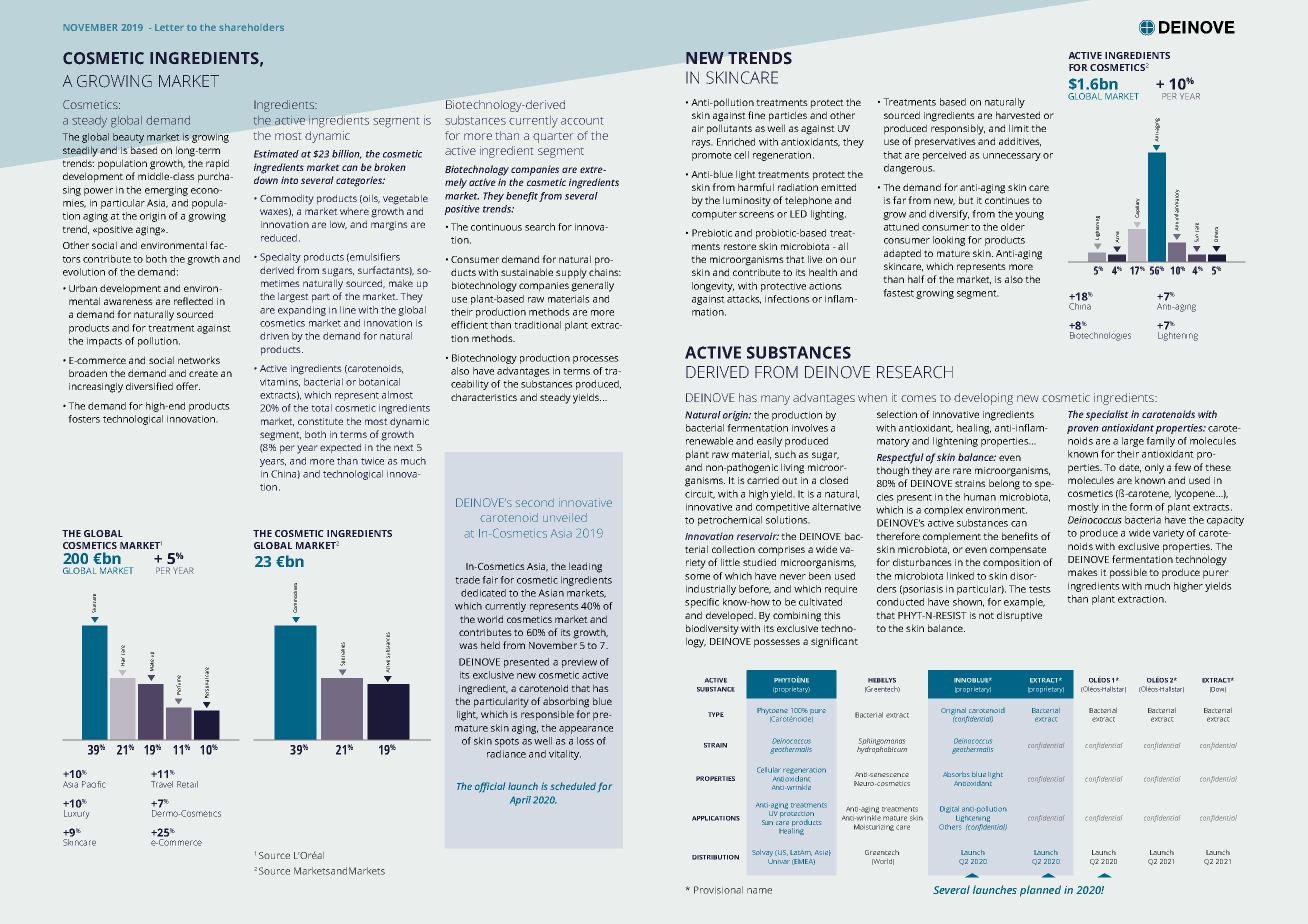 This screenshot has width=1308, height=924. What do you see at coordinates (709, 441) in the screenshot?
I see `renewable` at bounding box center [709, 441].
